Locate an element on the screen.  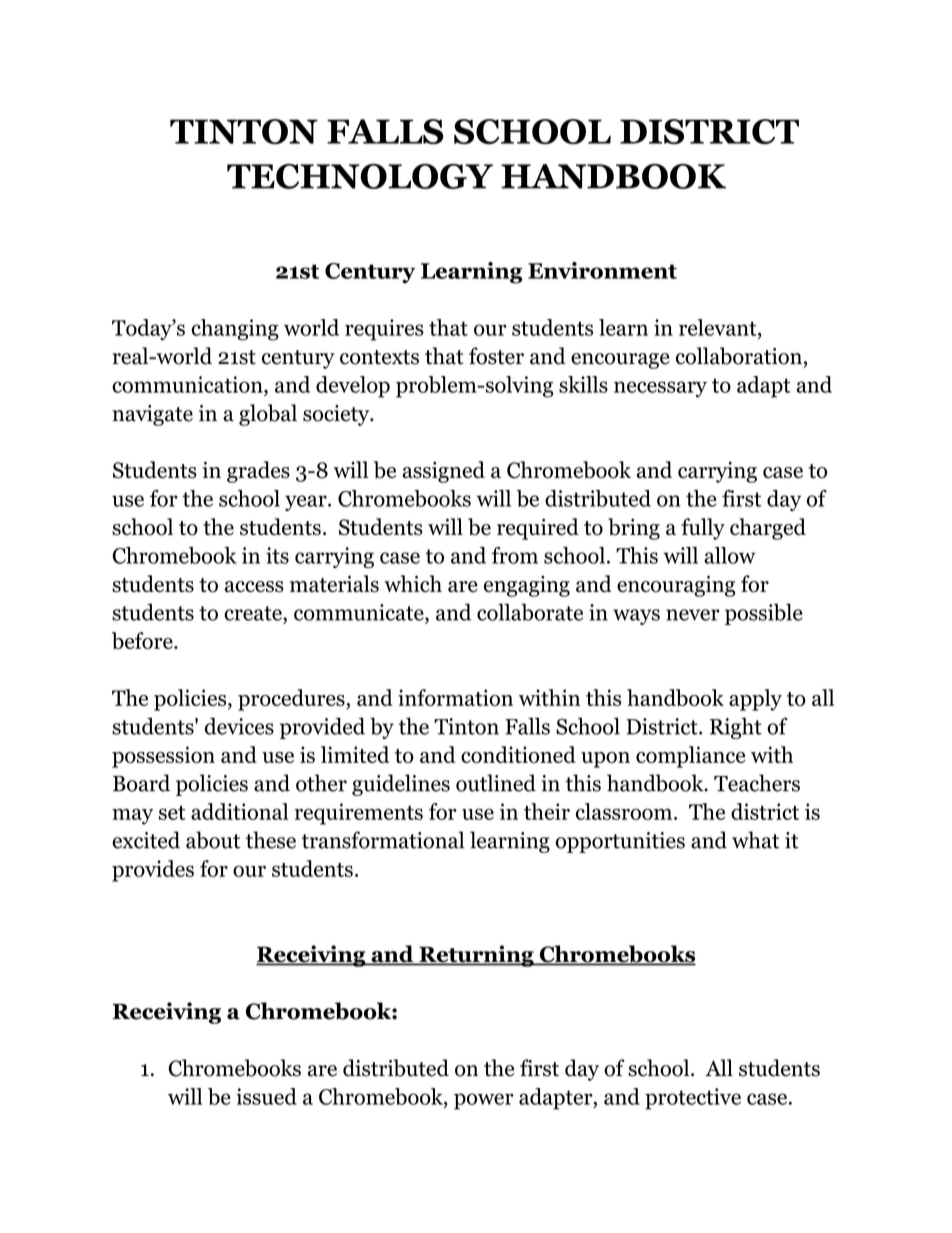
protective is located at coordinates (693, 1099).
